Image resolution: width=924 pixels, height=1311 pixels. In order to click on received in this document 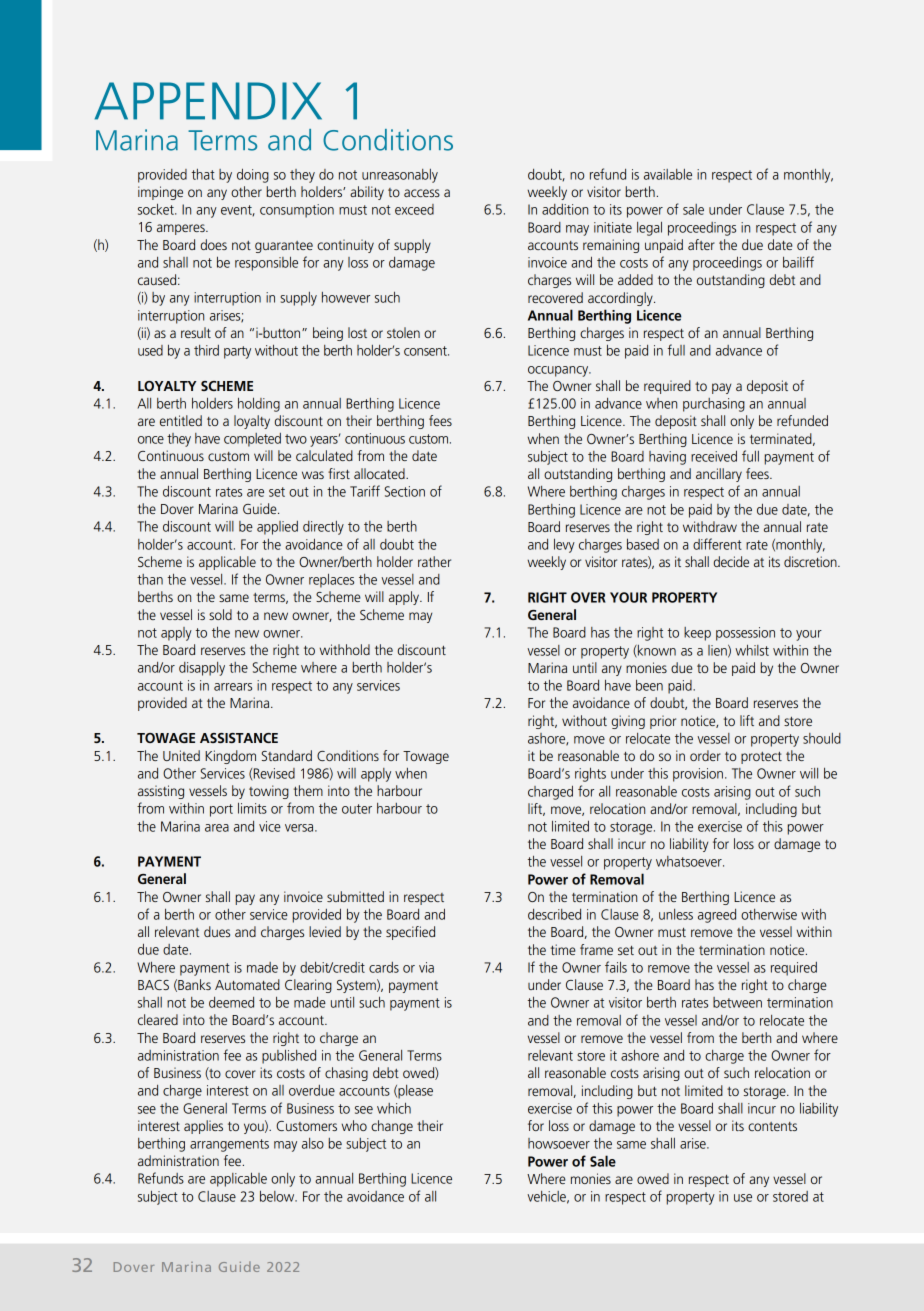, I will do `click(714, 456)`.
